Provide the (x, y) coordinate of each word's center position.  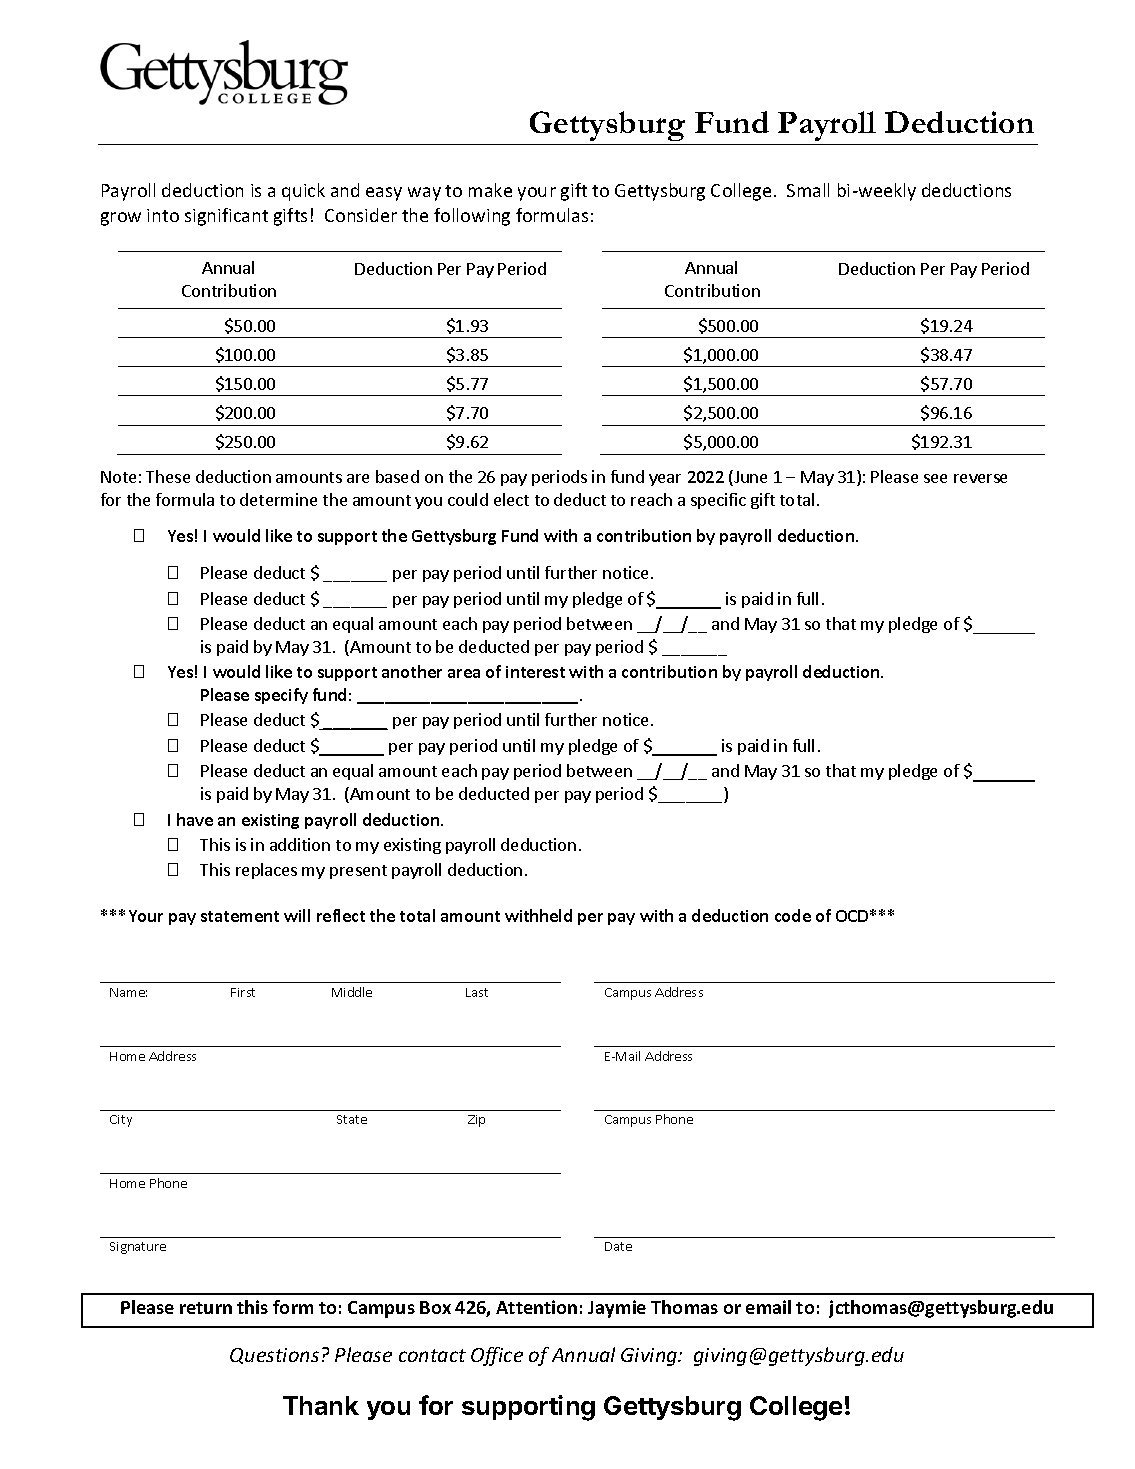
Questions (274, 1356)
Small (808, 190)
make (490, 190)
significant (226, 217)
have (195, 819)
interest (535, 672)
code (793, 915)
